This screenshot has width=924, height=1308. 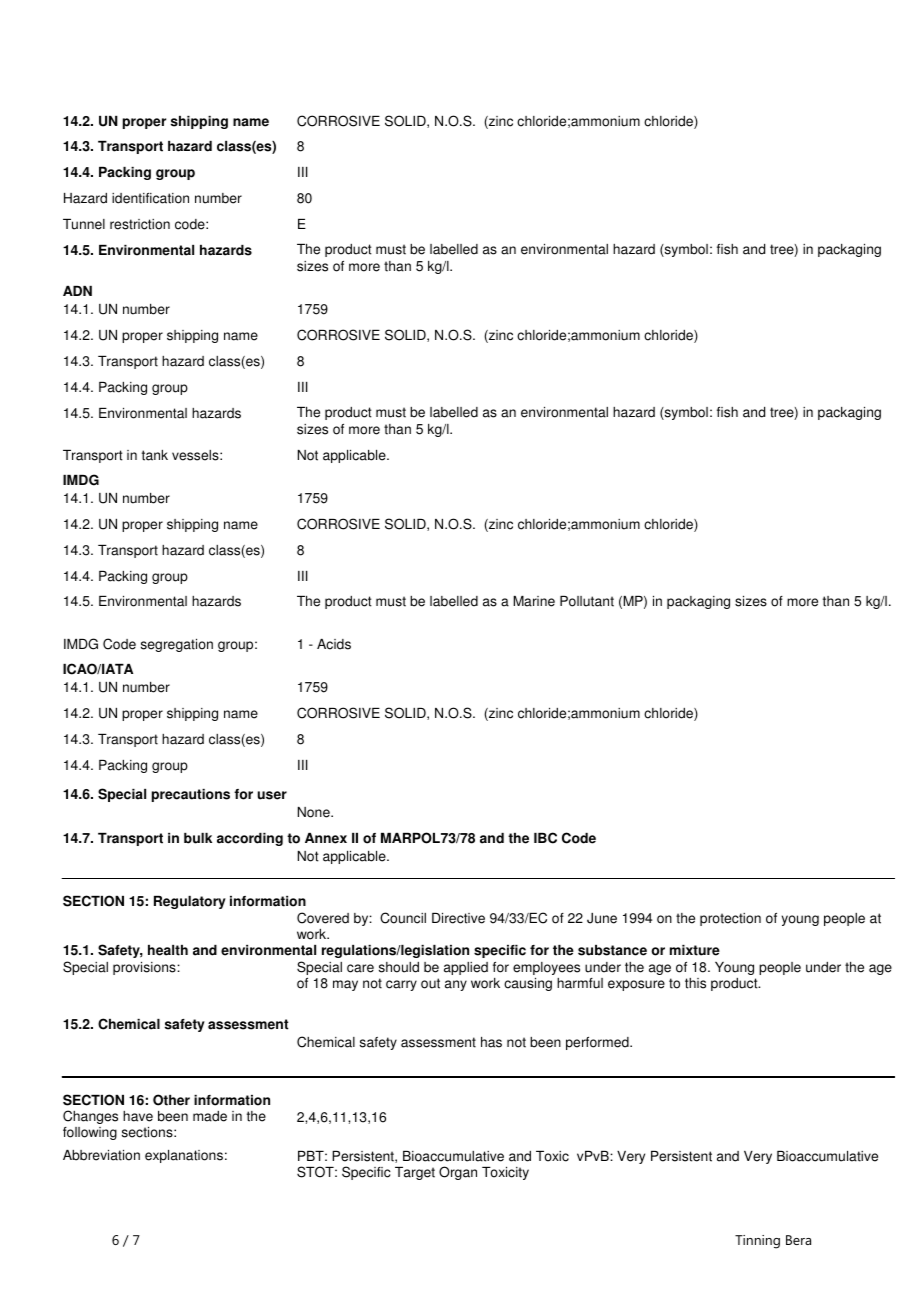 What do you see at coordinates (140, 224) in the screenshot?
I see `restriction` at bounding box center [140, 224].
